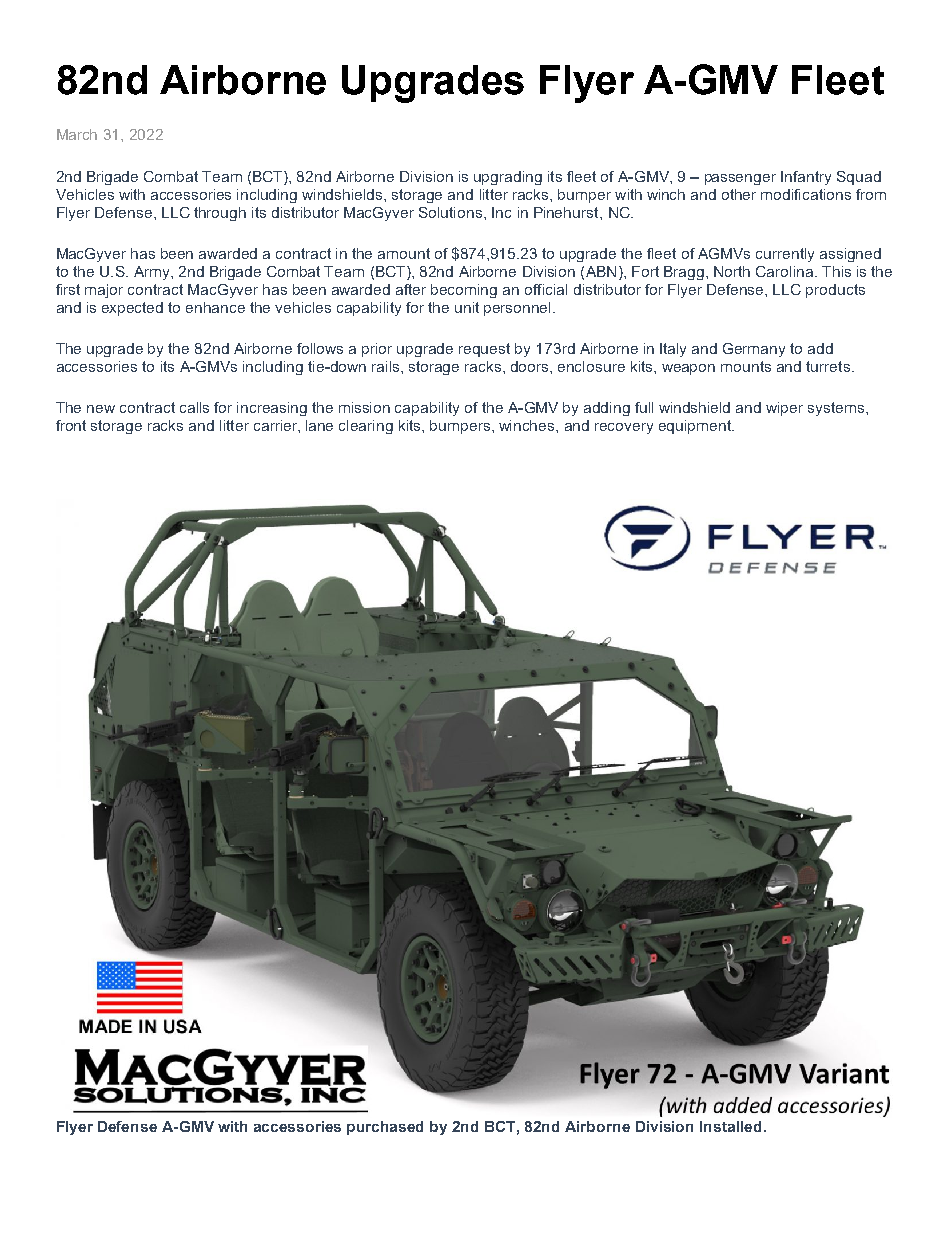  I want to click on front, so click(71, 425).
